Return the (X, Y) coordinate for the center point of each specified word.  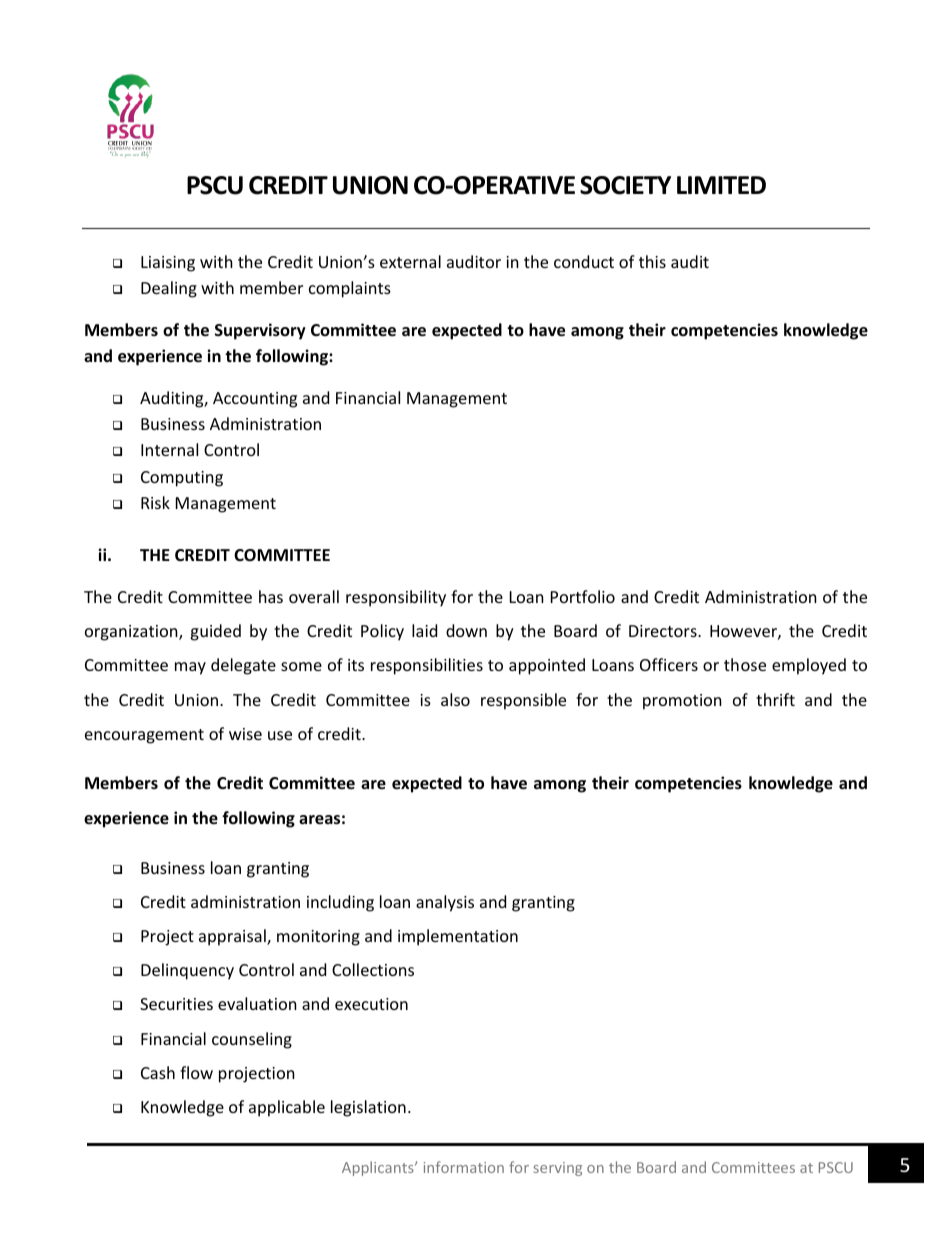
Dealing (169, 289)
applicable (287, 1108)
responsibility (396, 598)
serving (558, 1169)
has (271, 596)
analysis (445, 903)
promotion (682, 702)
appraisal (233, 937)
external (410, 261)
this (652, 261)
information (464, 1167)
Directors (664, 631)
